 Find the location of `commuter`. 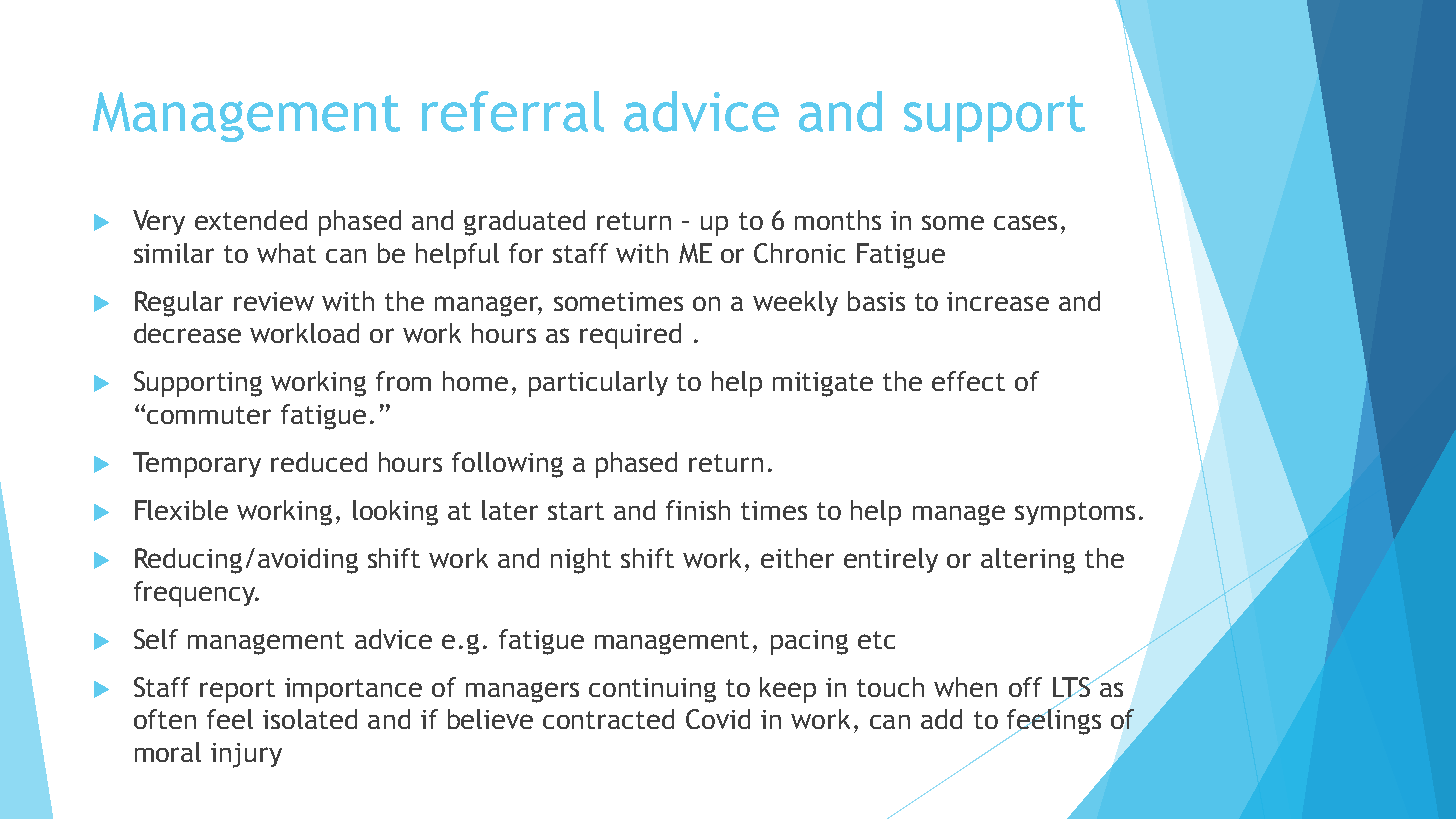

commuter is located at coordinates (209, 415).
